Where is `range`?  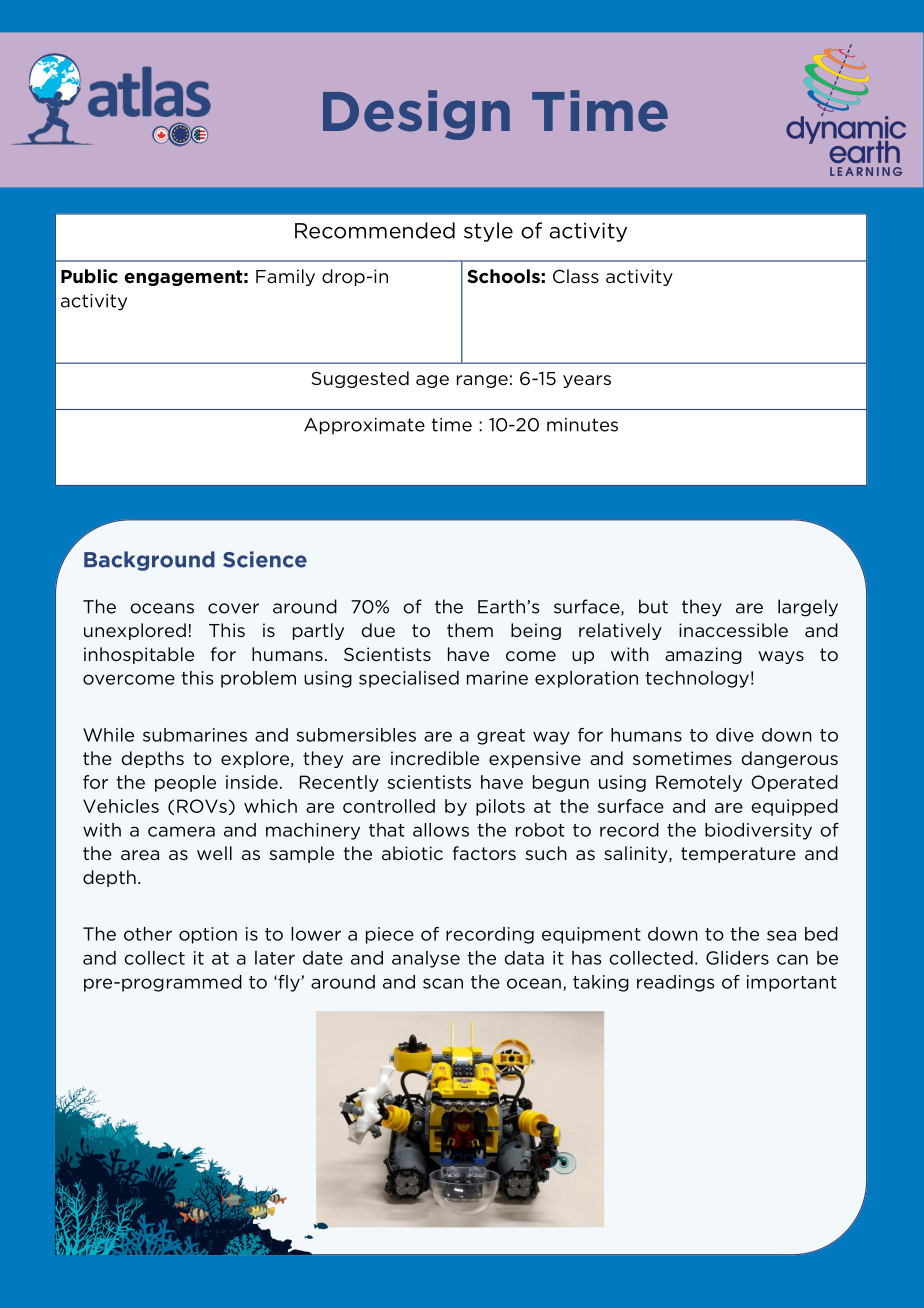 range is located at coordinates (482, 381).
